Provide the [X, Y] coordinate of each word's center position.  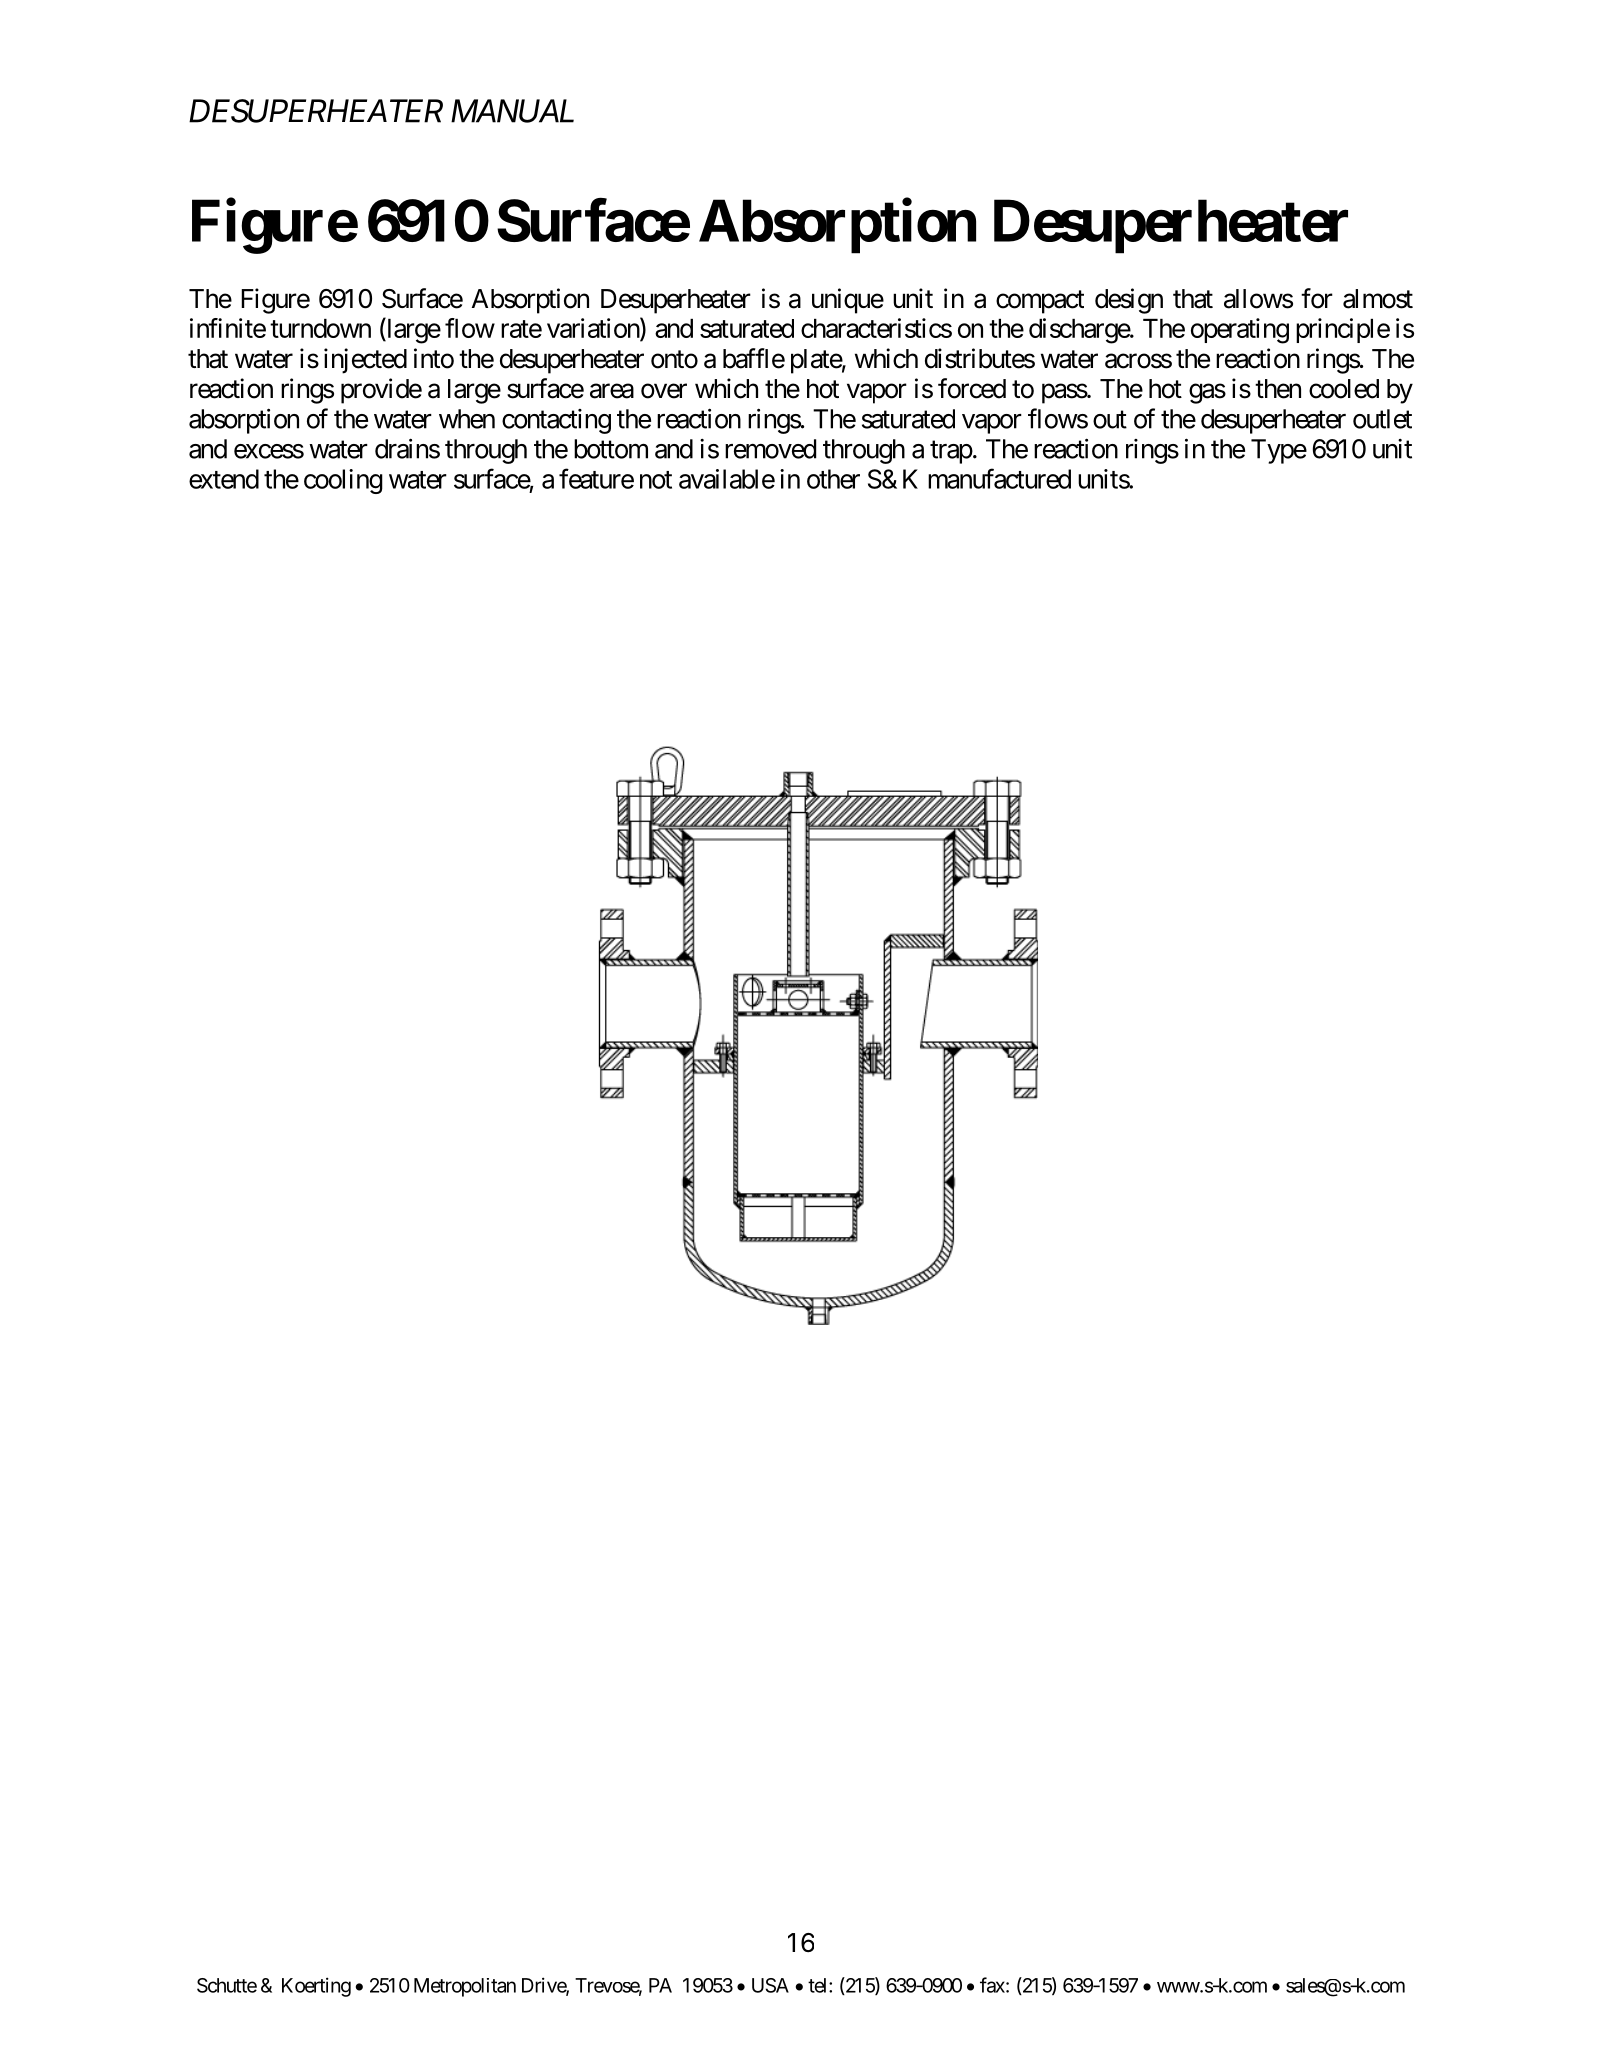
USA [770, 1985]
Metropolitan [465, 1987]
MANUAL [512, 111]
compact [1040, 302]
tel [819, 1985]
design [1129, 301]
